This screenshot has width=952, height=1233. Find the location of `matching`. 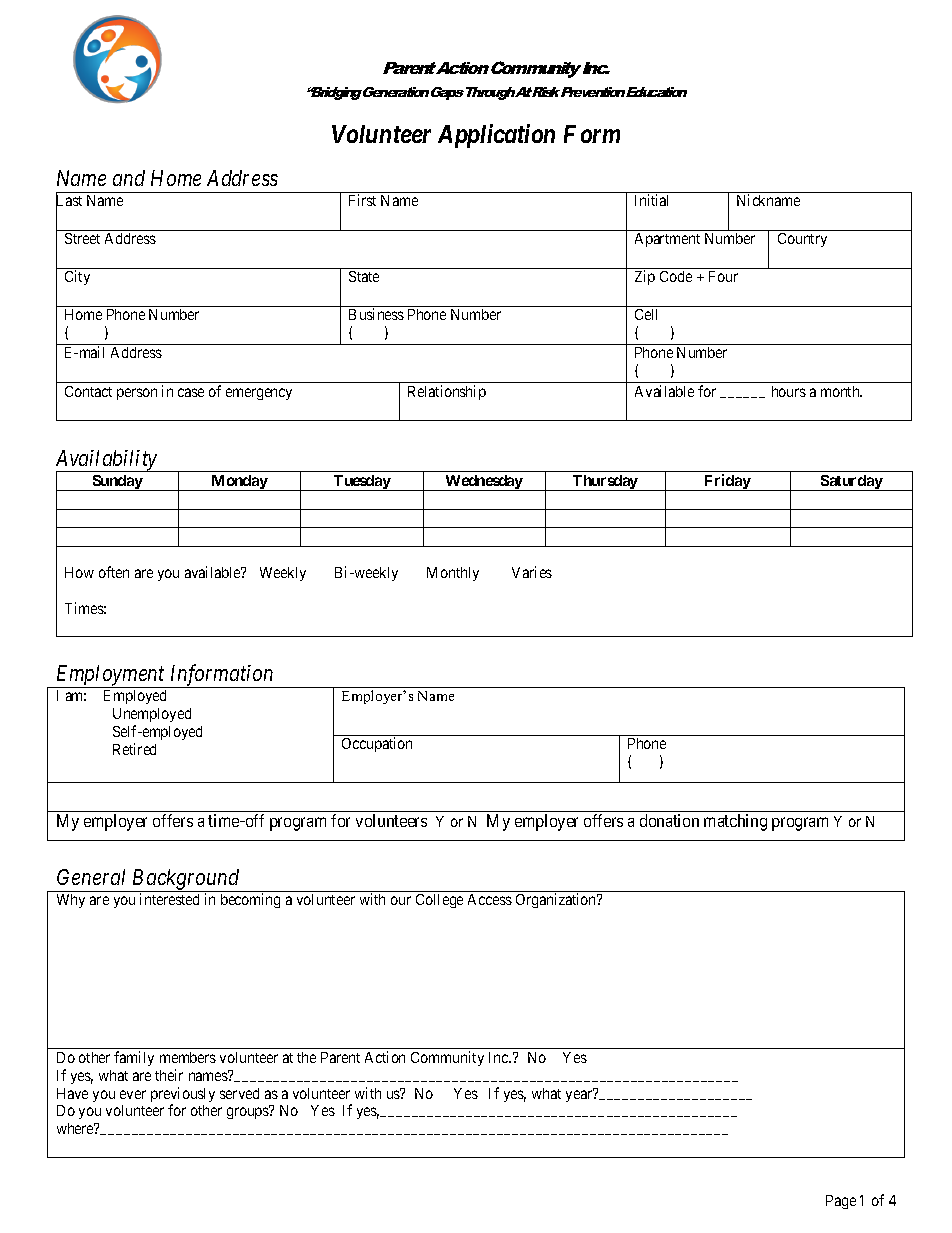

matching is located at coordinates (735, 822).
